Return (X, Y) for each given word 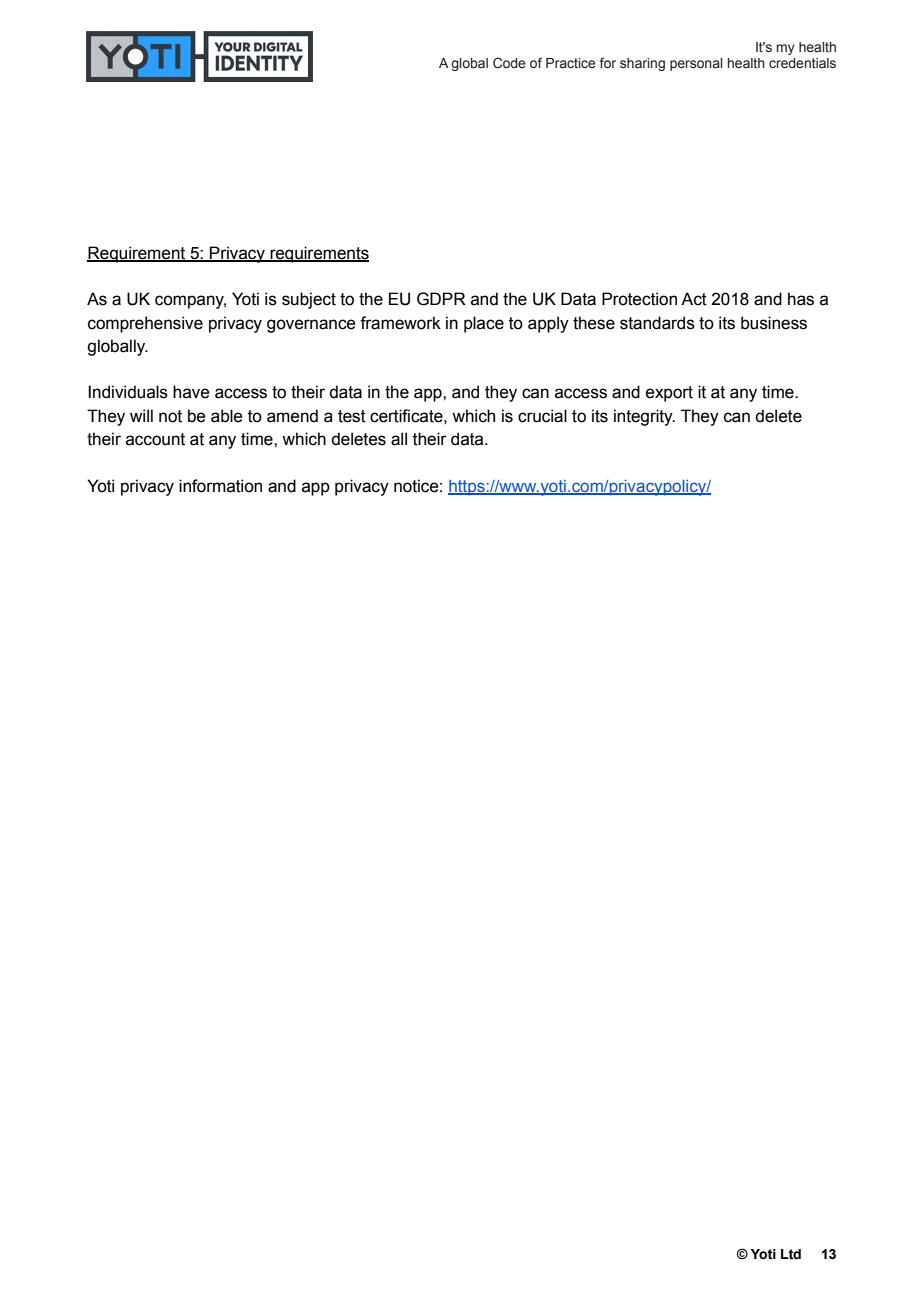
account (155, 439)
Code (509, 62)
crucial (542, 416)
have (191, 392)
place (484, 324)
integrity (644, 417)
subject (309, 300)
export (669, 394)
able (227, 416)
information (220, 486)
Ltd (791, 1254)
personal (696, 64)
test (352, 416)
